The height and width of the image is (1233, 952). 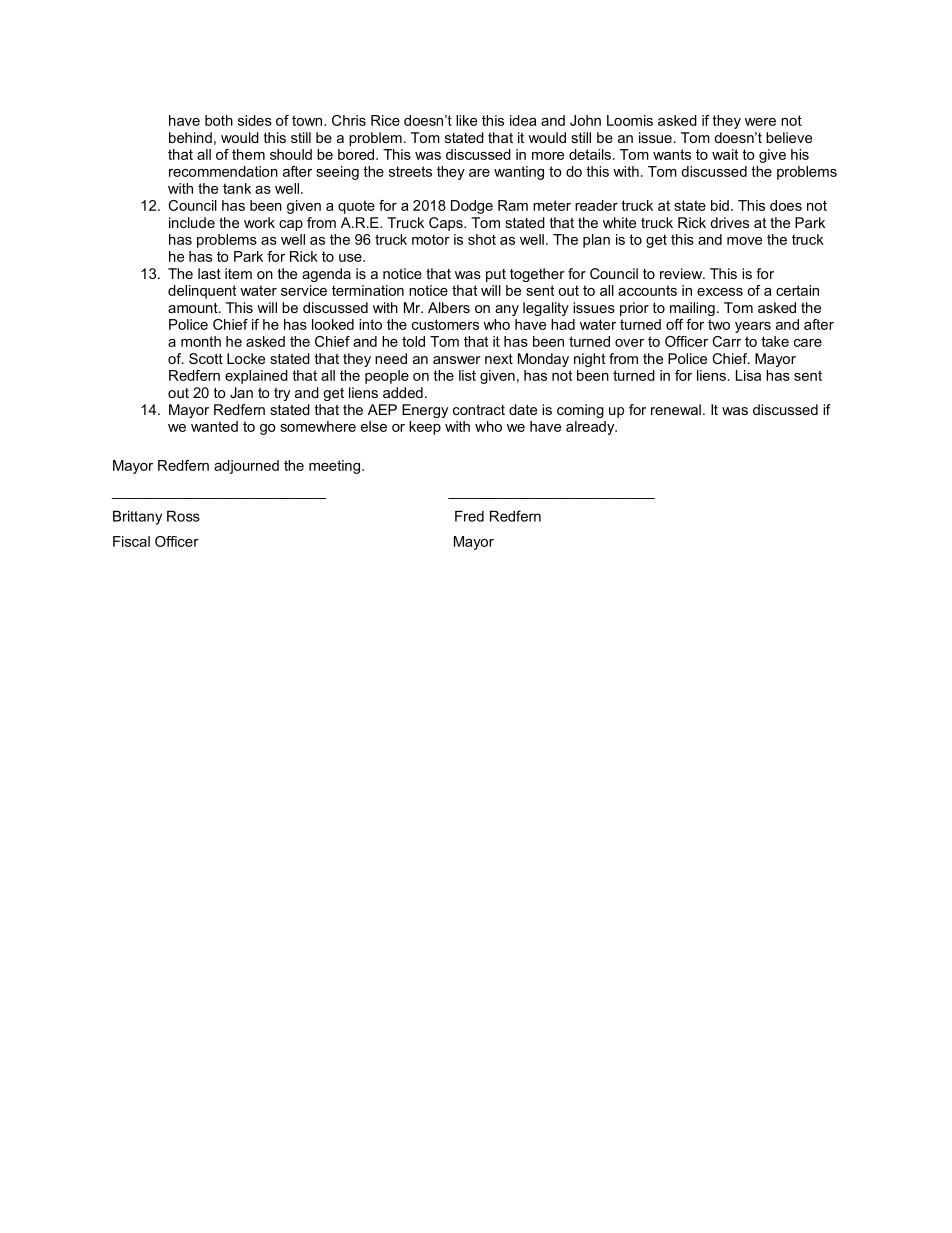 What do you see at coordinates (192, 222) in the image?
I see `include` at bounding box center [192, 222].
